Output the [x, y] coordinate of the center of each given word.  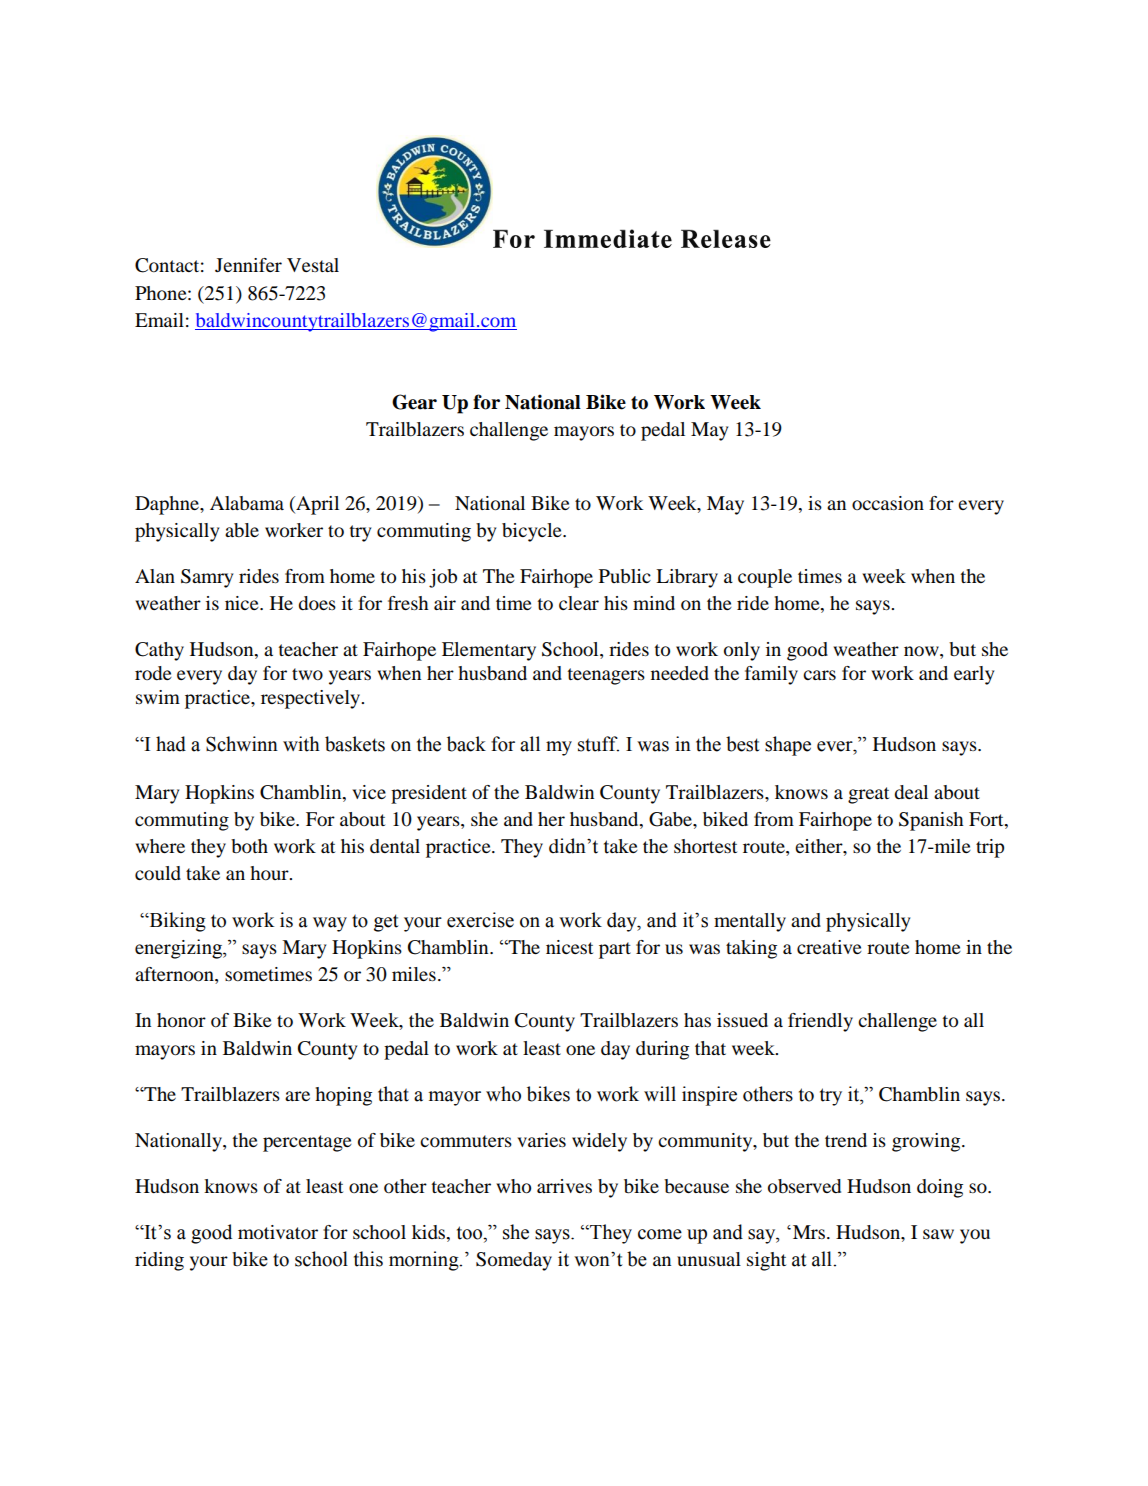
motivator [278, 1232]
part [615, 950]
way [330, 924]
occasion [888, 503]
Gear [414, 402]
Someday [514, 1261]
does [317, 603]
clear [579, 603]
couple [765, 578]
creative [829, 947]
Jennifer [248, 265]
